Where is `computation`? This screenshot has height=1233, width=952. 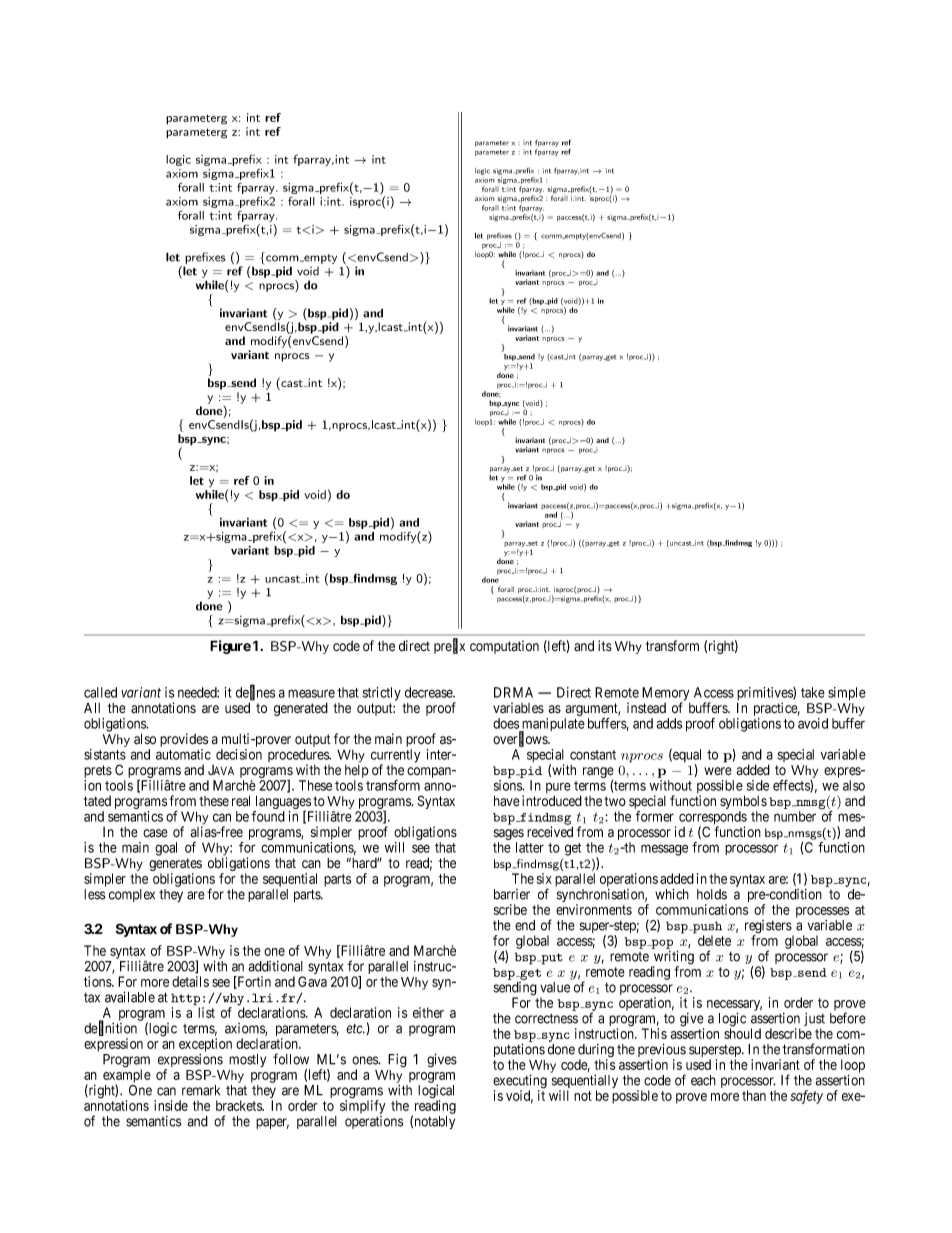 computation is located at coordinates (504, 647).
